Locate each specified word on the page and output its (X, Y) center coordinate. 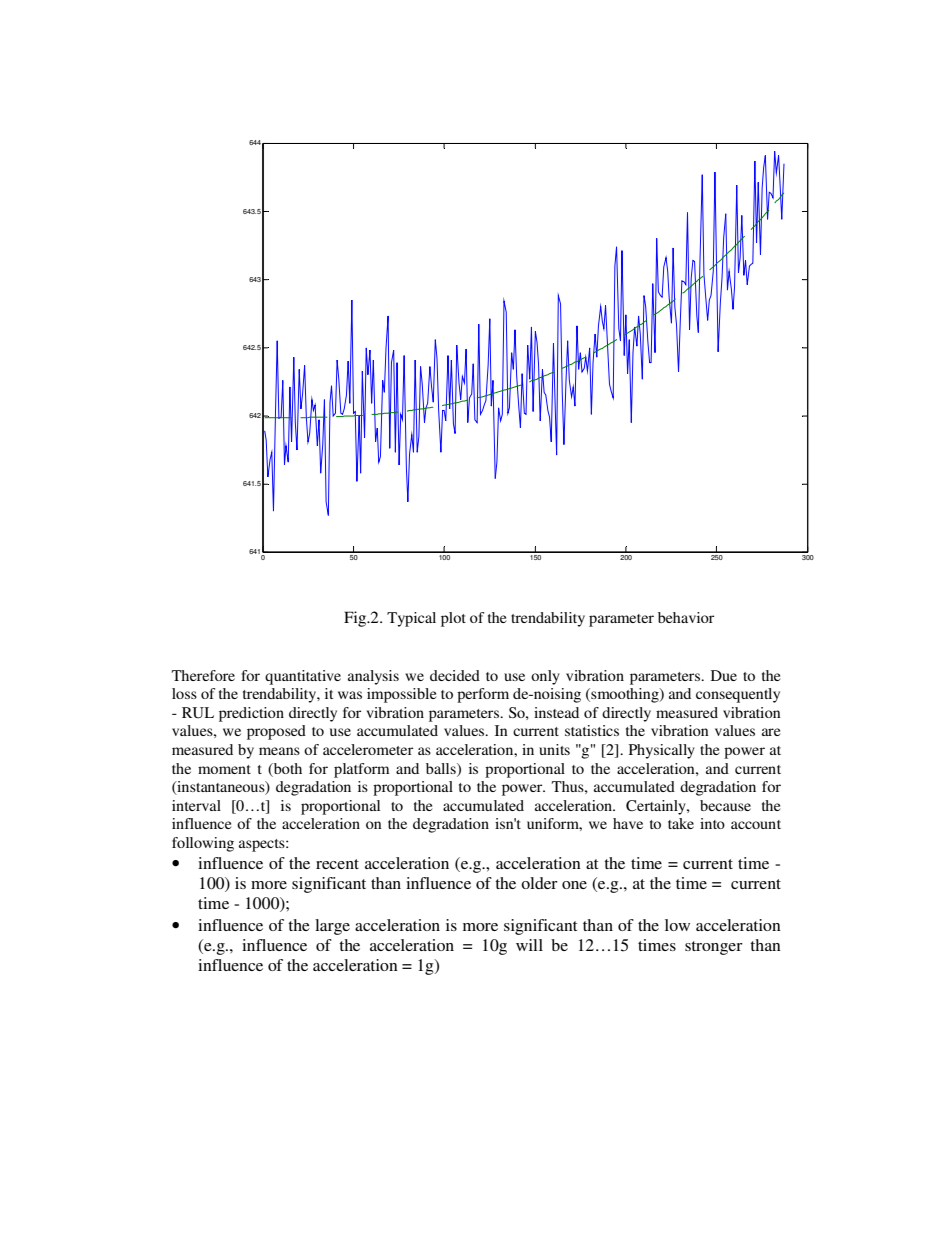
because (725, 805)
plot (453, 619)
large (332, 927)
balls (442, 768)
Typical (411, 619)
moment (224, 769)
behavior (686, 617)
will (529, 945)
